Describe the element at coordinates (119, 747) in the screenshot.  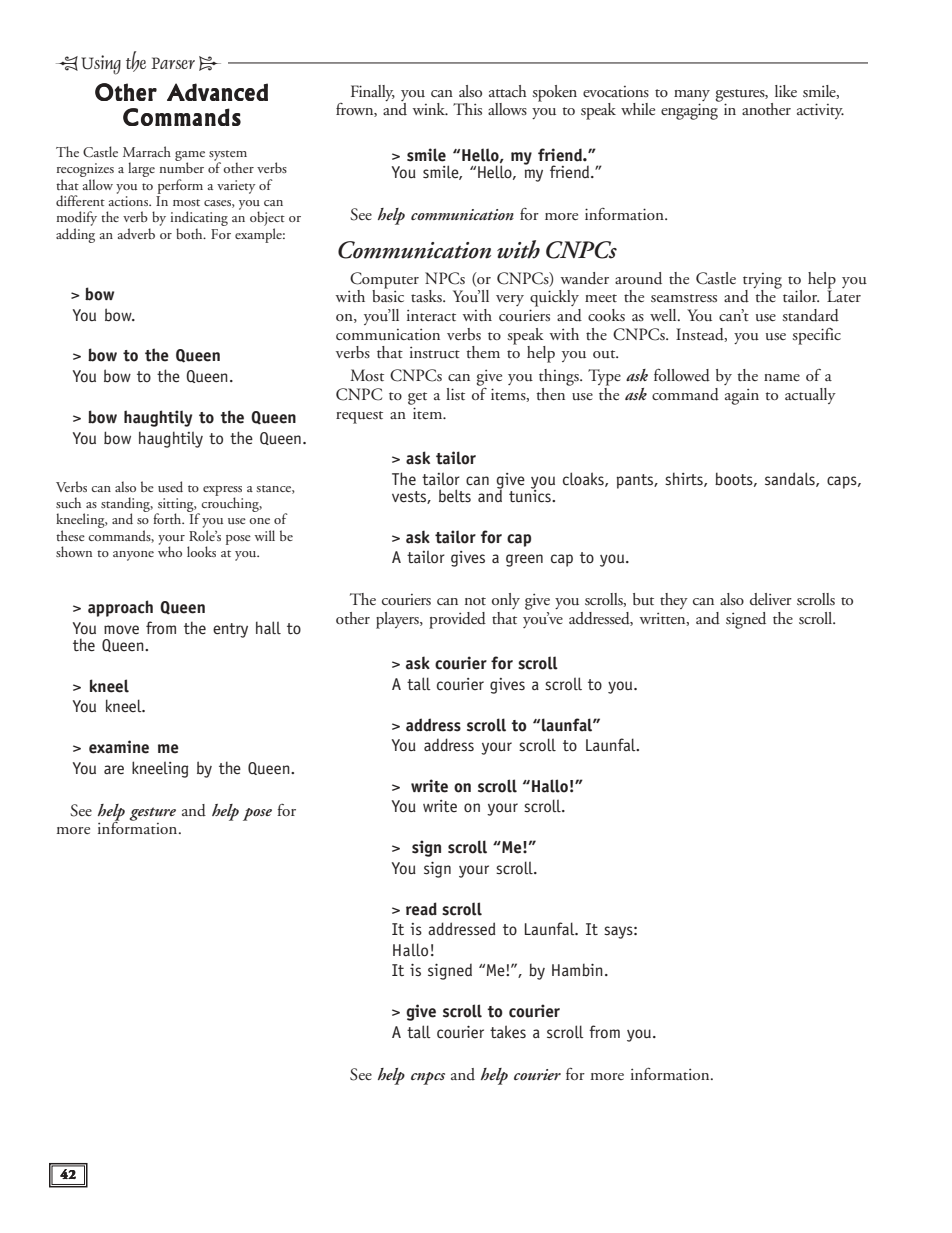
I see `examine` at that location.
